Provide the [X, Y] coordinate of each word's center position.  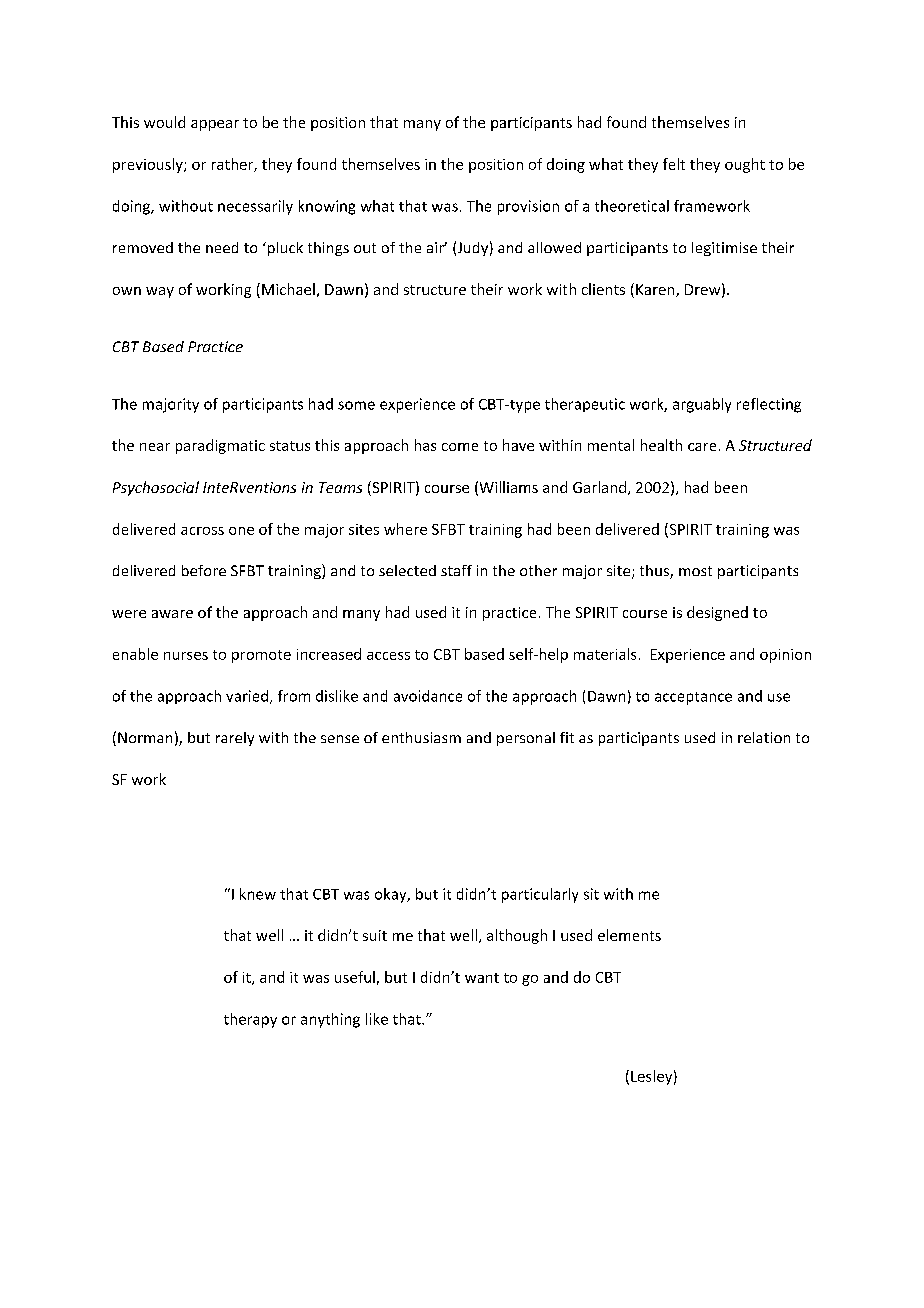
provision [528, 207]
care [702, 447]
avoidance [428, 696]
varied [247, 696]
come [460, 447]
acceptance [693, 698]
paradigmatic [220, 446]
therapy [250, 1020]
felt [674, 164]
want [482, 978]
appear [215, 125]
